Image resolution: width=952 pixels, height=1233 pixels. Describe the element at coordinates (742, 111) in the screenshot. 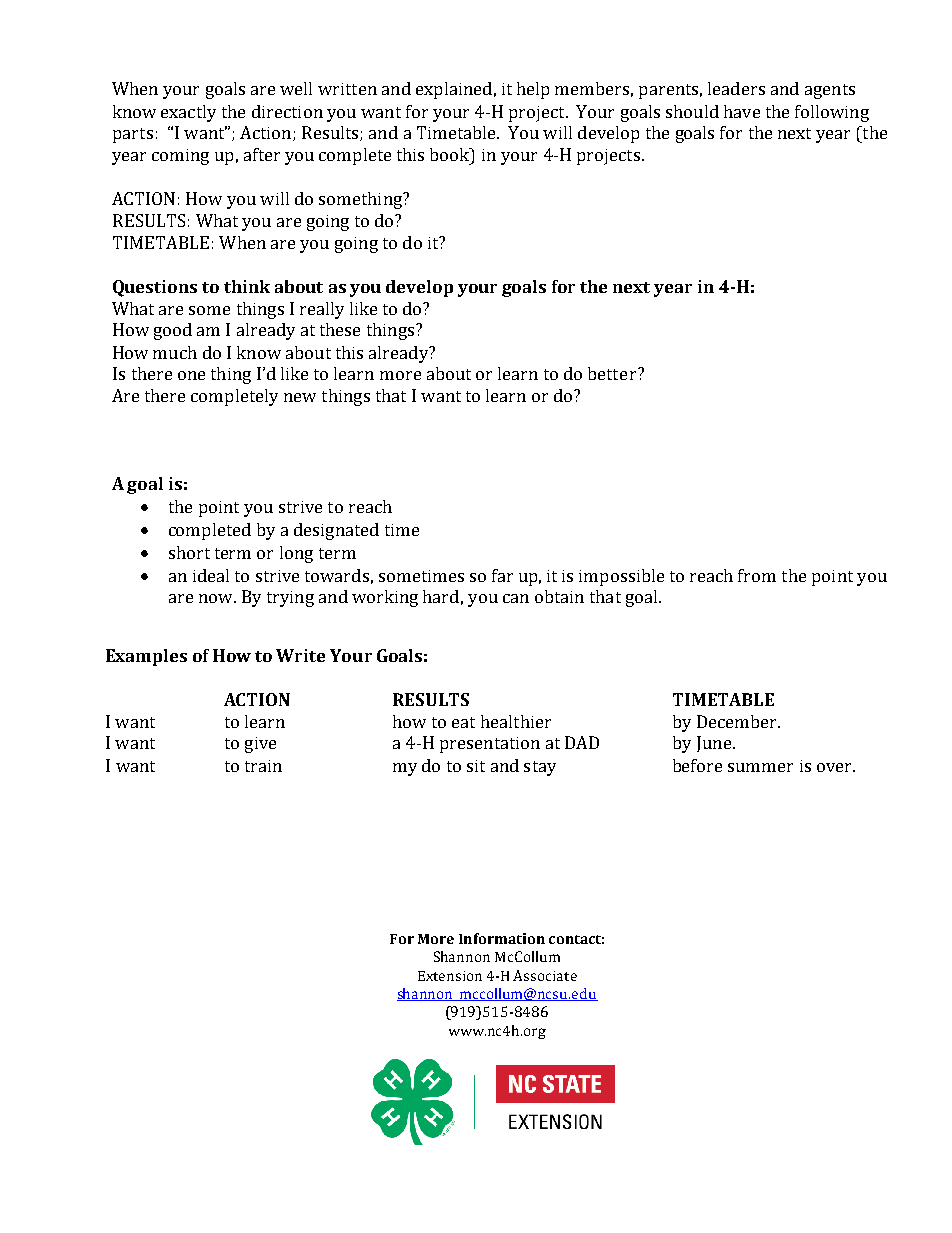

I see `have` at that location.
